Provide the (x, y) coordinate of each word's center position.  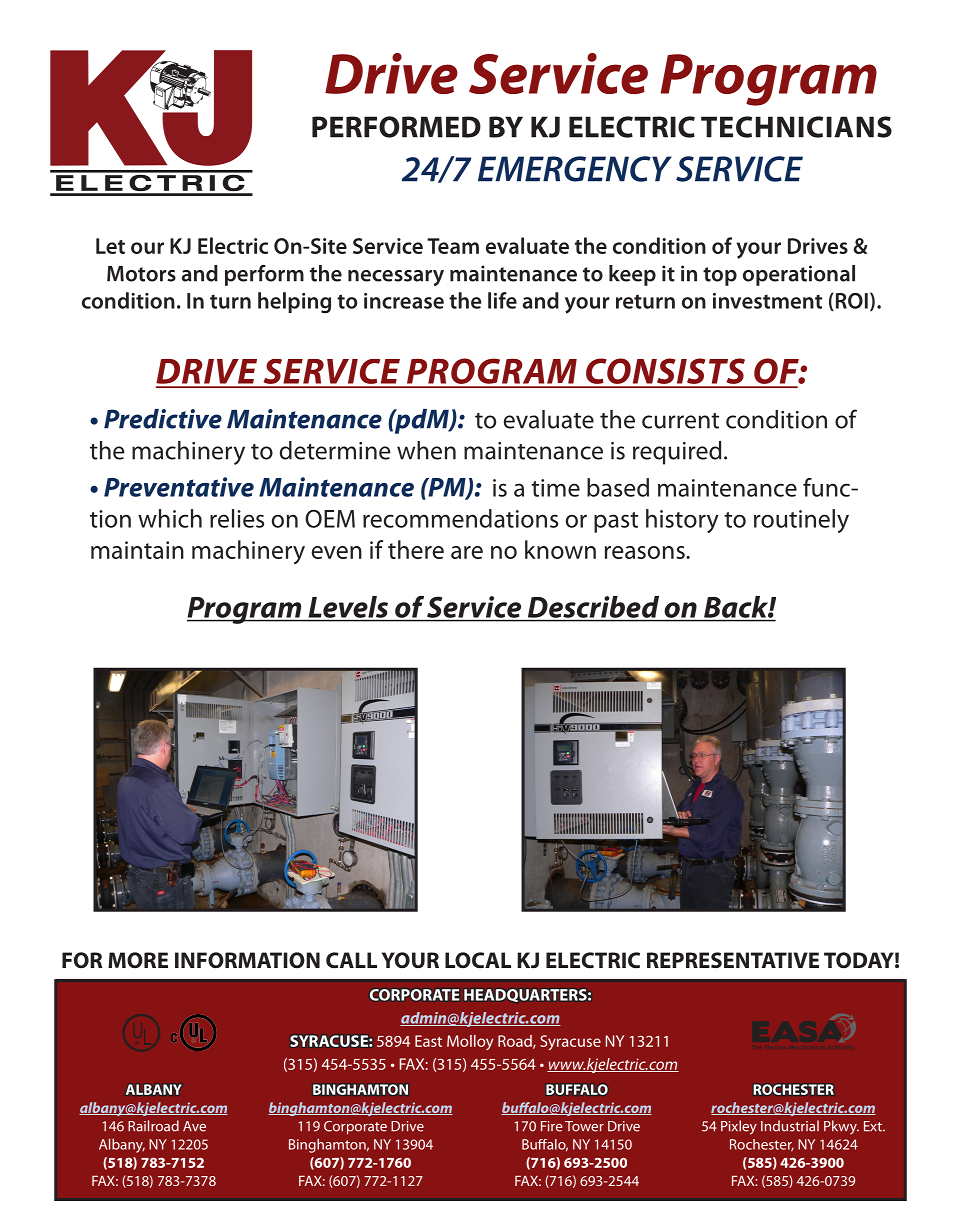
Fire (551, 1126)
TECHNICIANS (796, 127)
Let (110, 246)
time (555, 488)
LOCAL (478, 960)
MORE (138, 960)
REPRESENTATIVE (733, 960)
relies (237, 518)
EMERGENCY (575, 169)
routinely (801, 521)
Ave (194, 1126)
